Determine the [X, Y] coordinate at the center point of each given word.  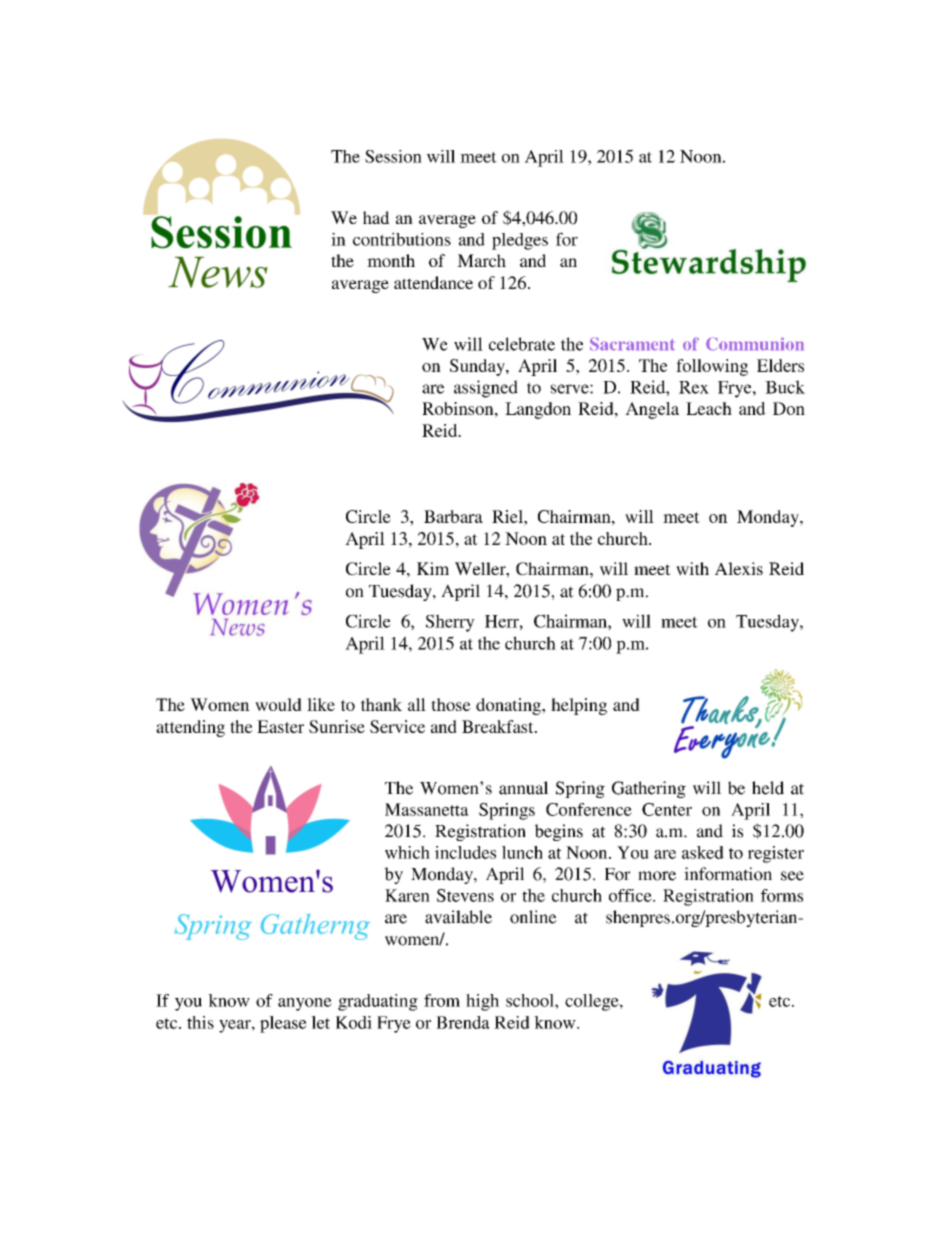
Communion [755, 344]
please [283, 1024]
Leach [709, 408]
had [376, 217]
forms [782, 895]
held [768, 788]
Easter [280, 726]
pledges [520, 241]
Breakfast [499, 726]
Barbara [453, 516]
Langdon [538, 410]
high [482, 1002]
